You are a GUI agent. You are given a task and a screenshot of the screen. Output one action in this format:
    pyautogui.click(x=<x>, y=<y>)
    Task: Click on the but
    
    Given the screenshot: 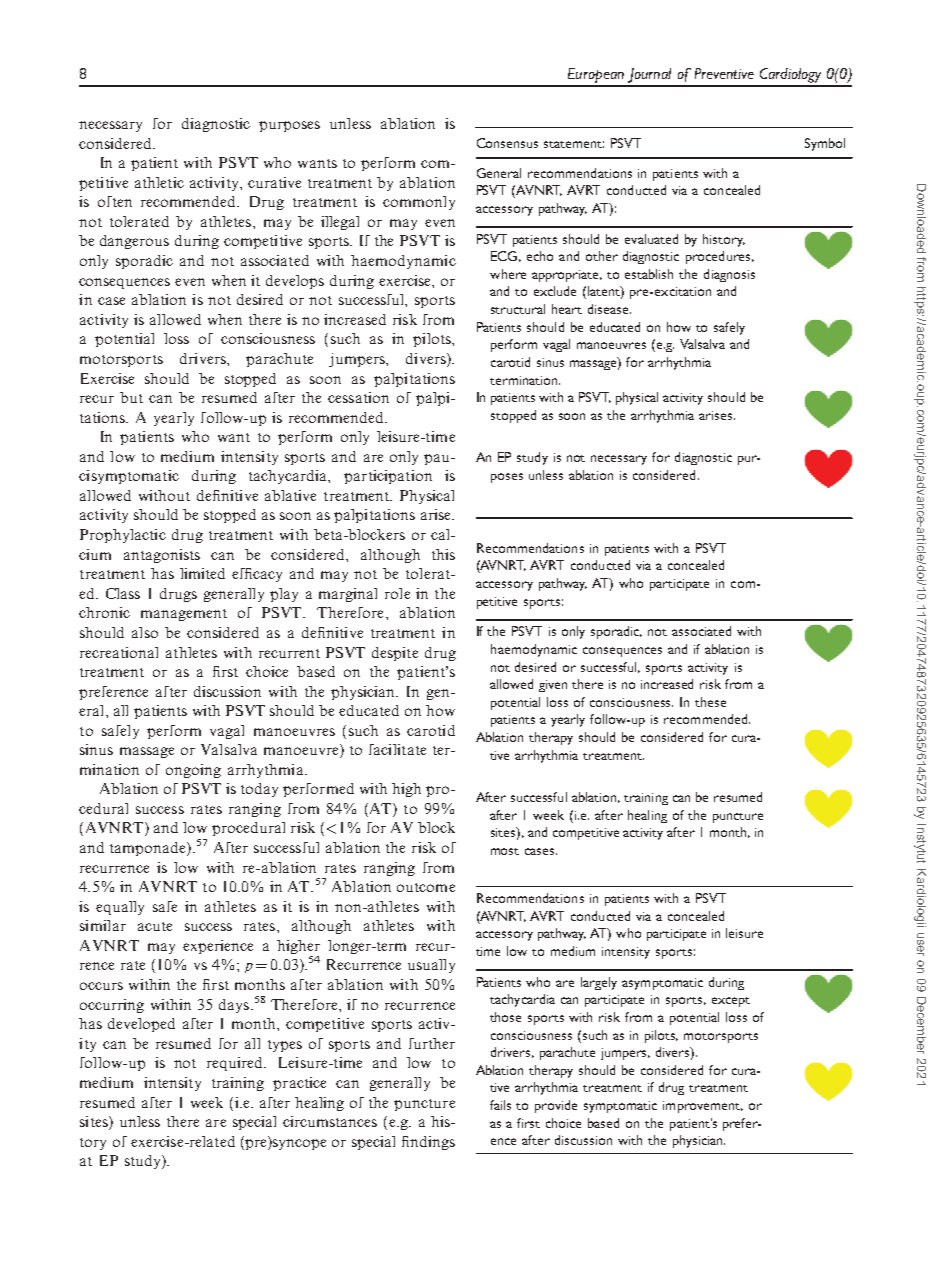 What is the action you would take?
    pyautogui.click(x=131, y=397)
